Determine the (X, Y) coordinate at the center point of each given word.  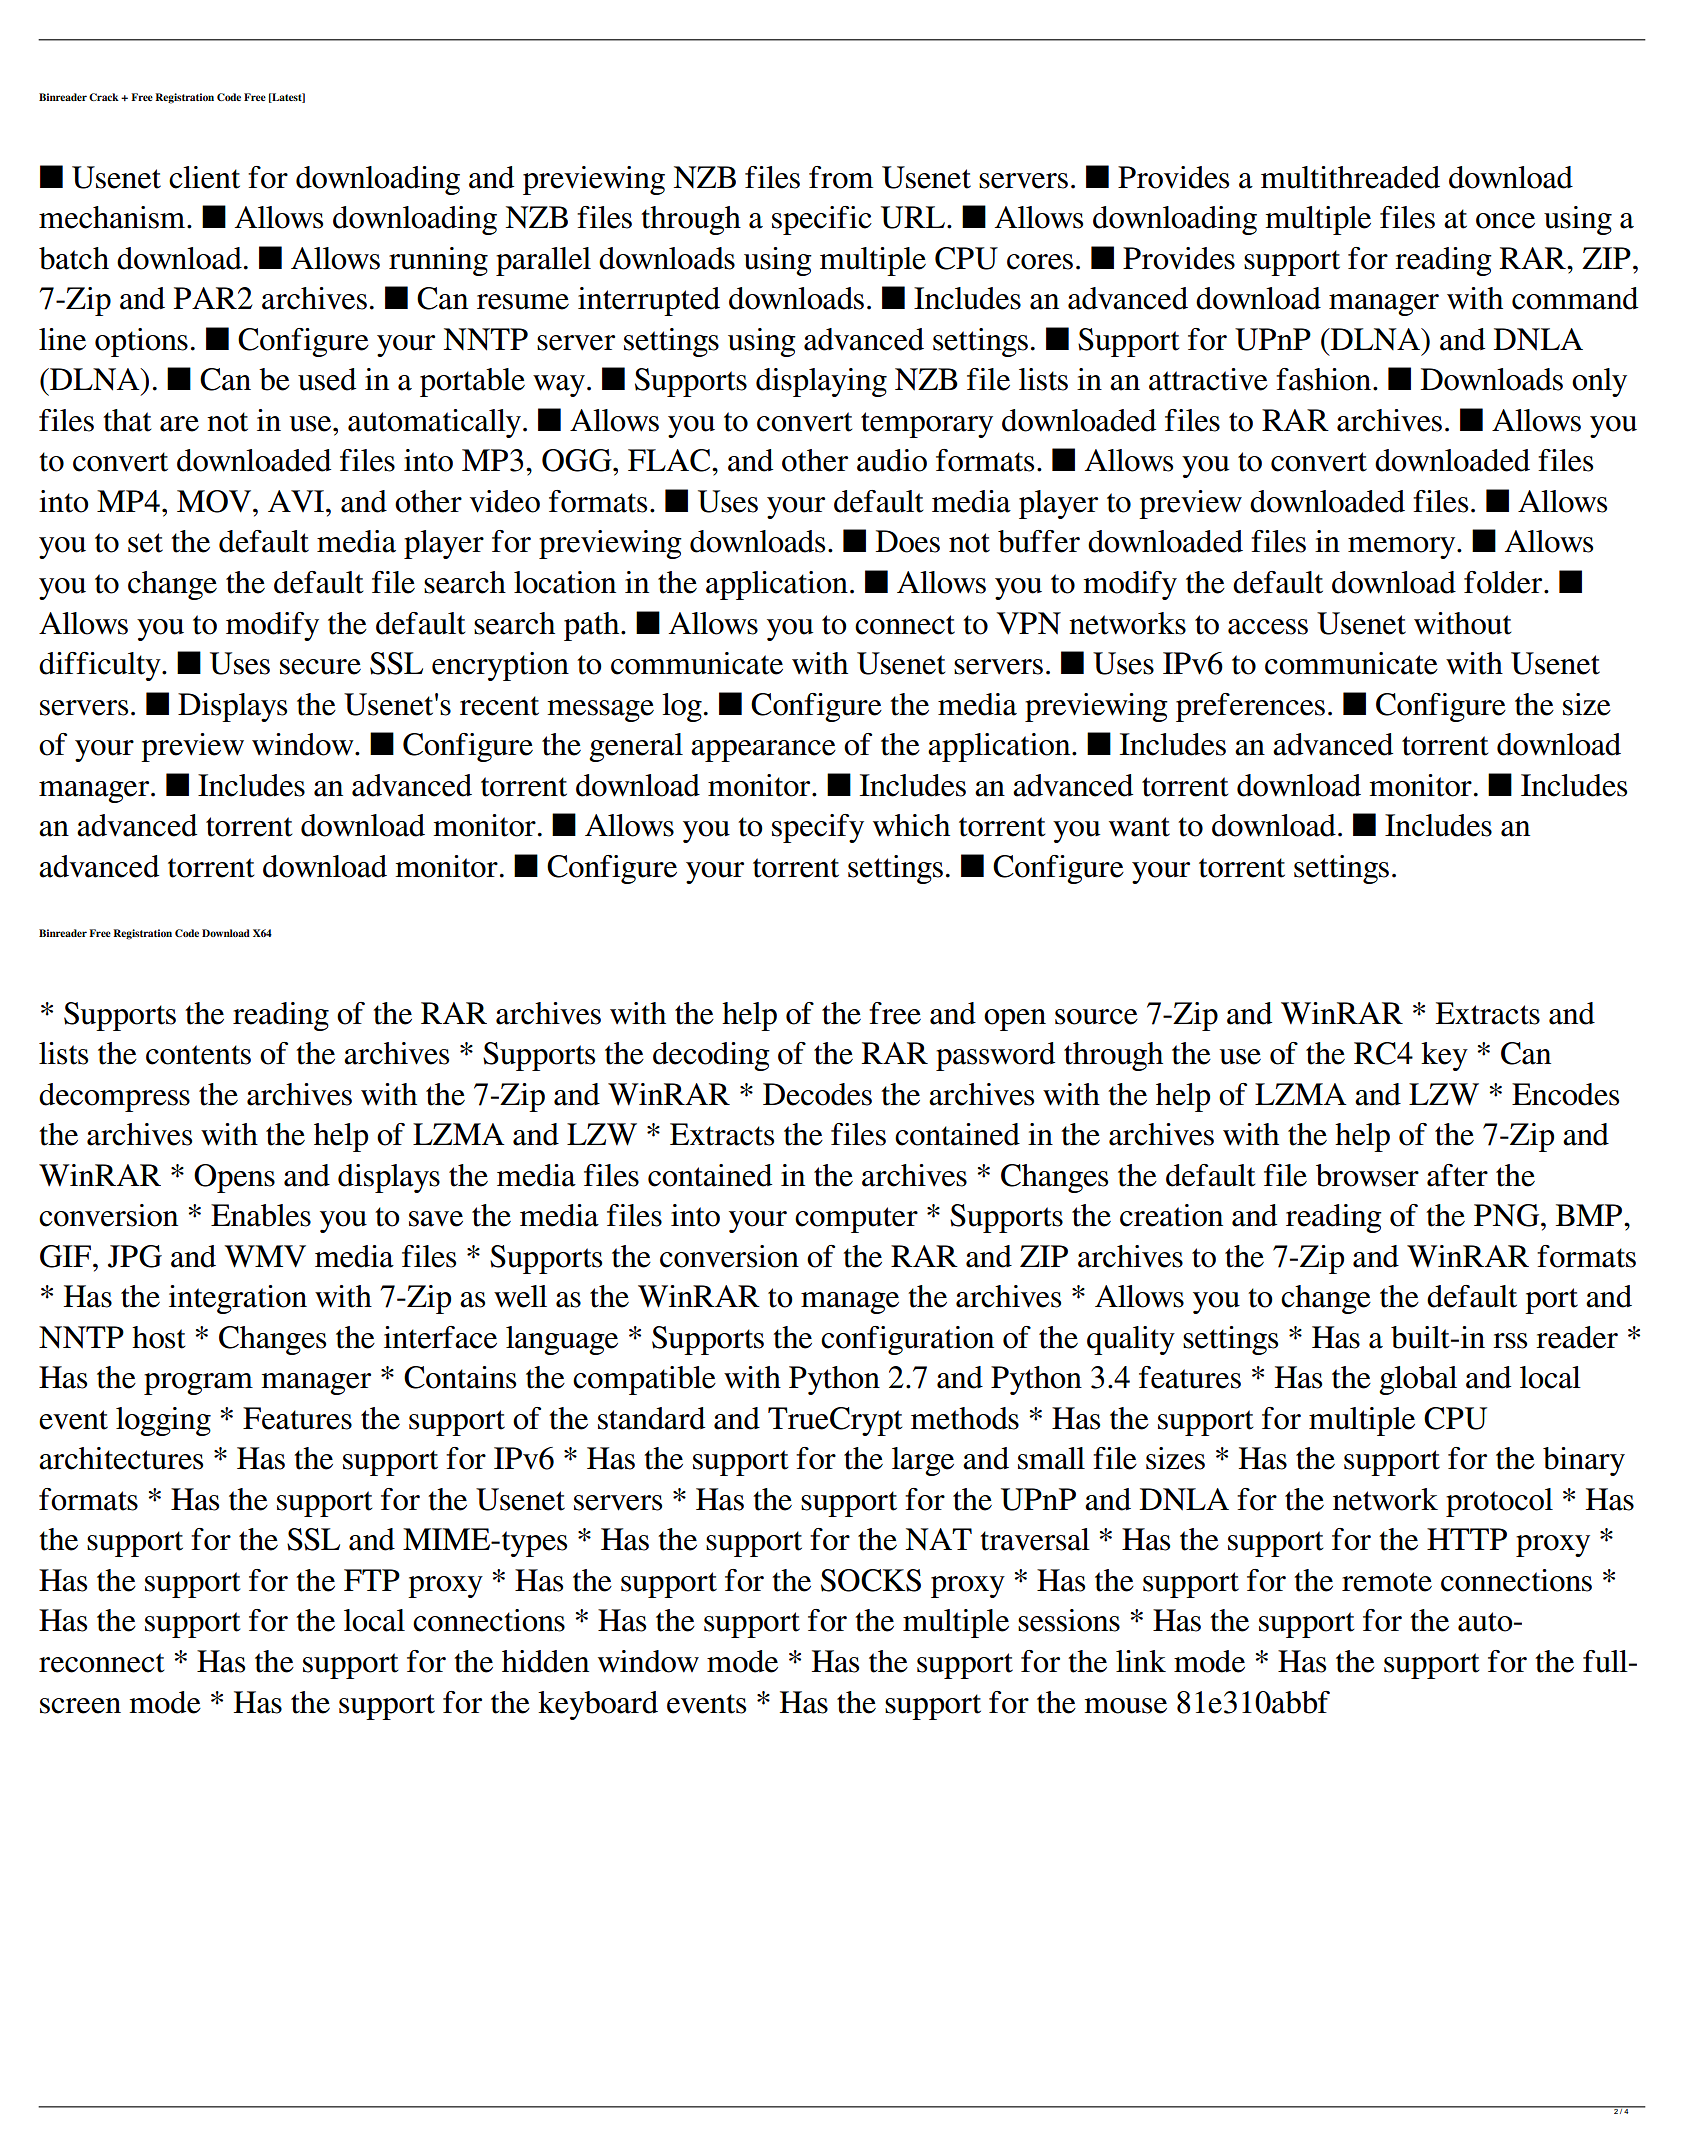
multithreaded (1350, 177)
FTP (372, 1580)
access (1268, 627)
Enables (261, 1215)
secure (320, 667)
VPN (1029, 623)
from (841, 177)
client (204, 177)
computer (856, 1220)
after (1457, 1175)
